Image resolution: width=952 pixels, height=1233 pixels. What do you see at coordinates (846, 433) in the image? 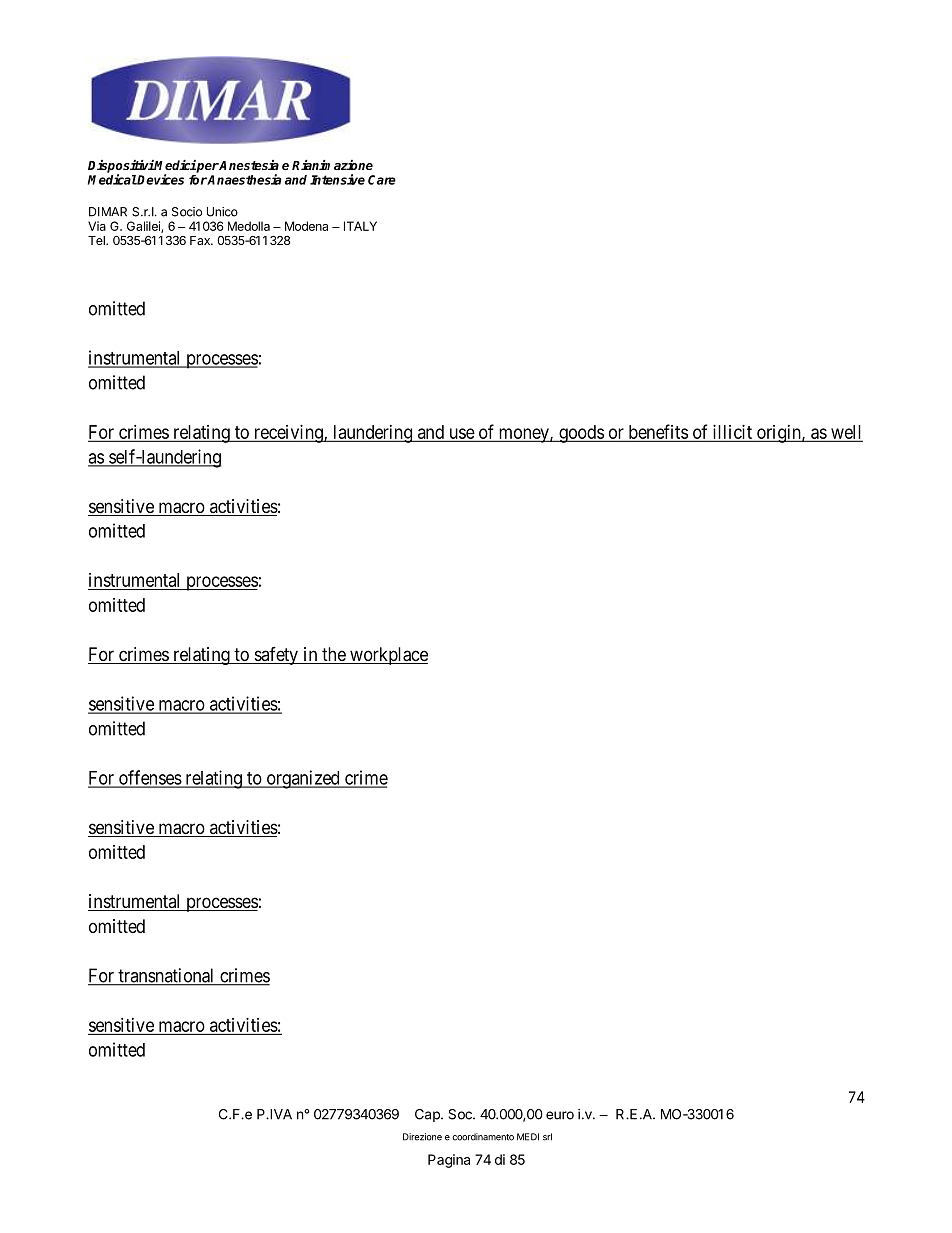
I see `well` at bounding box center [846, 433].
